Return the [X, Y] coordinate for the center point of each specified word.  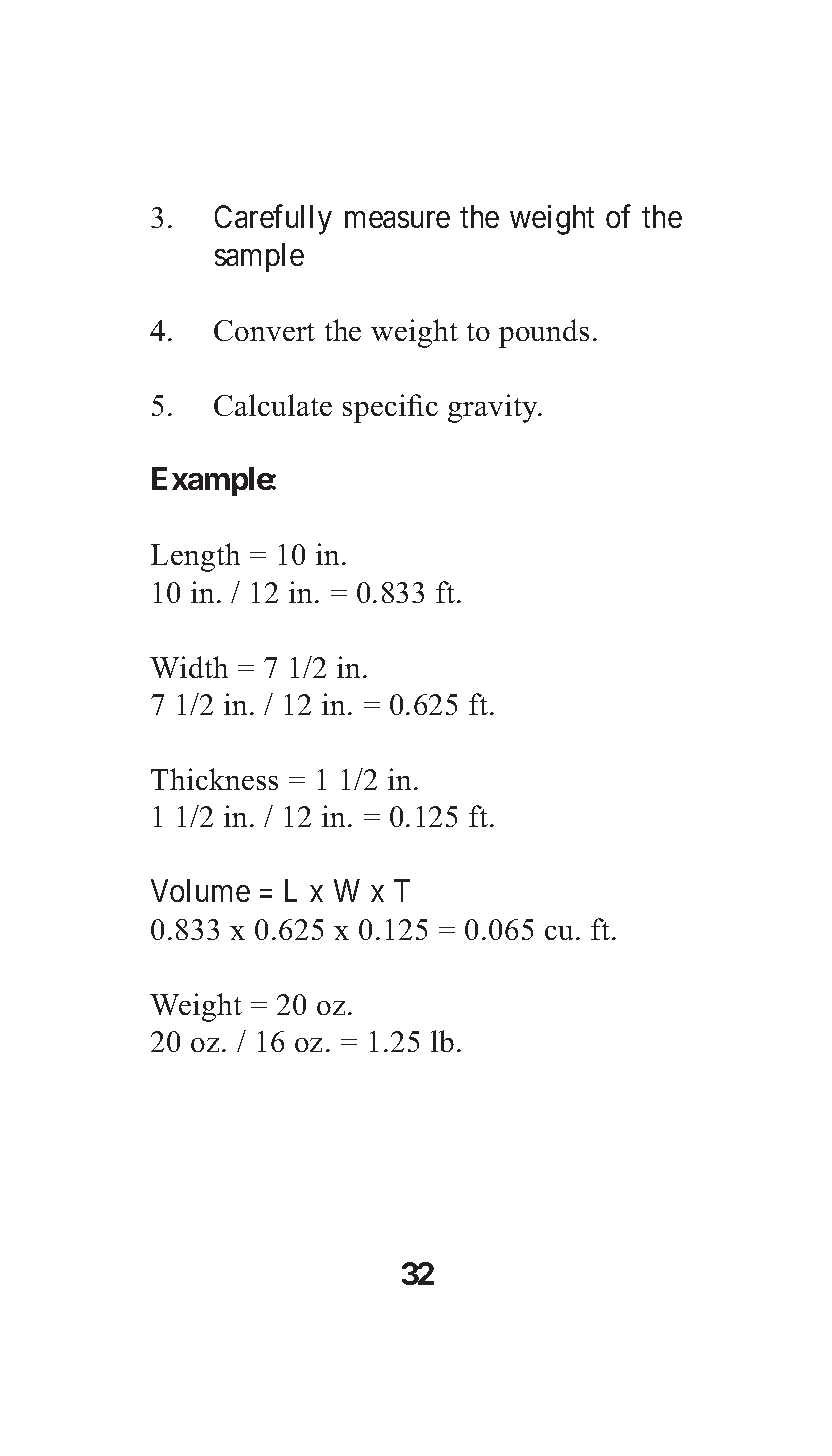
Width [189, 667]
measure [397, 220]
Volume [200, 890]
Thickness [214, 779]
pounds [544, 333]
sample [259, 257]
